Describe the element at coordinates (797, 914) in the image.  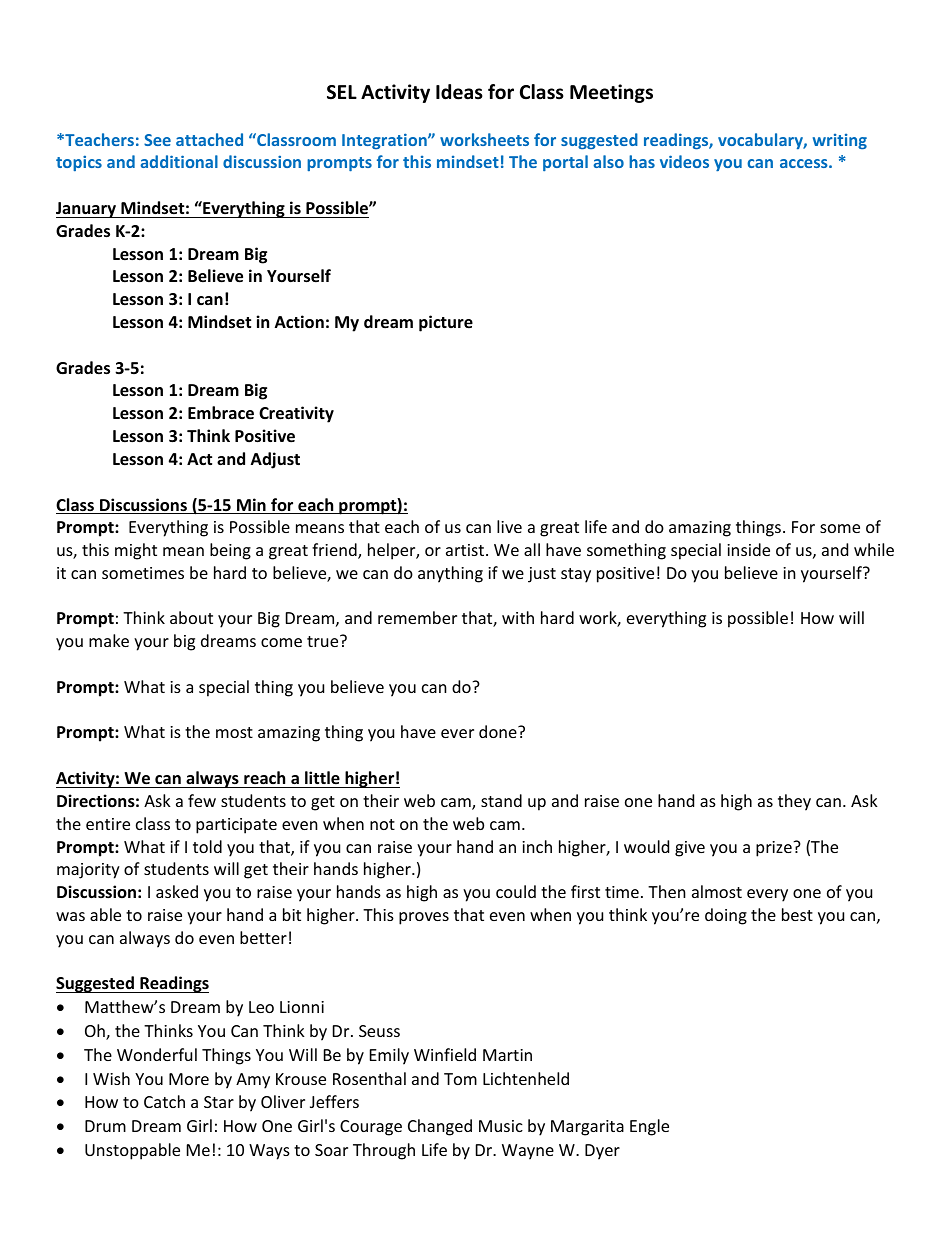
I see `best` at that location.
